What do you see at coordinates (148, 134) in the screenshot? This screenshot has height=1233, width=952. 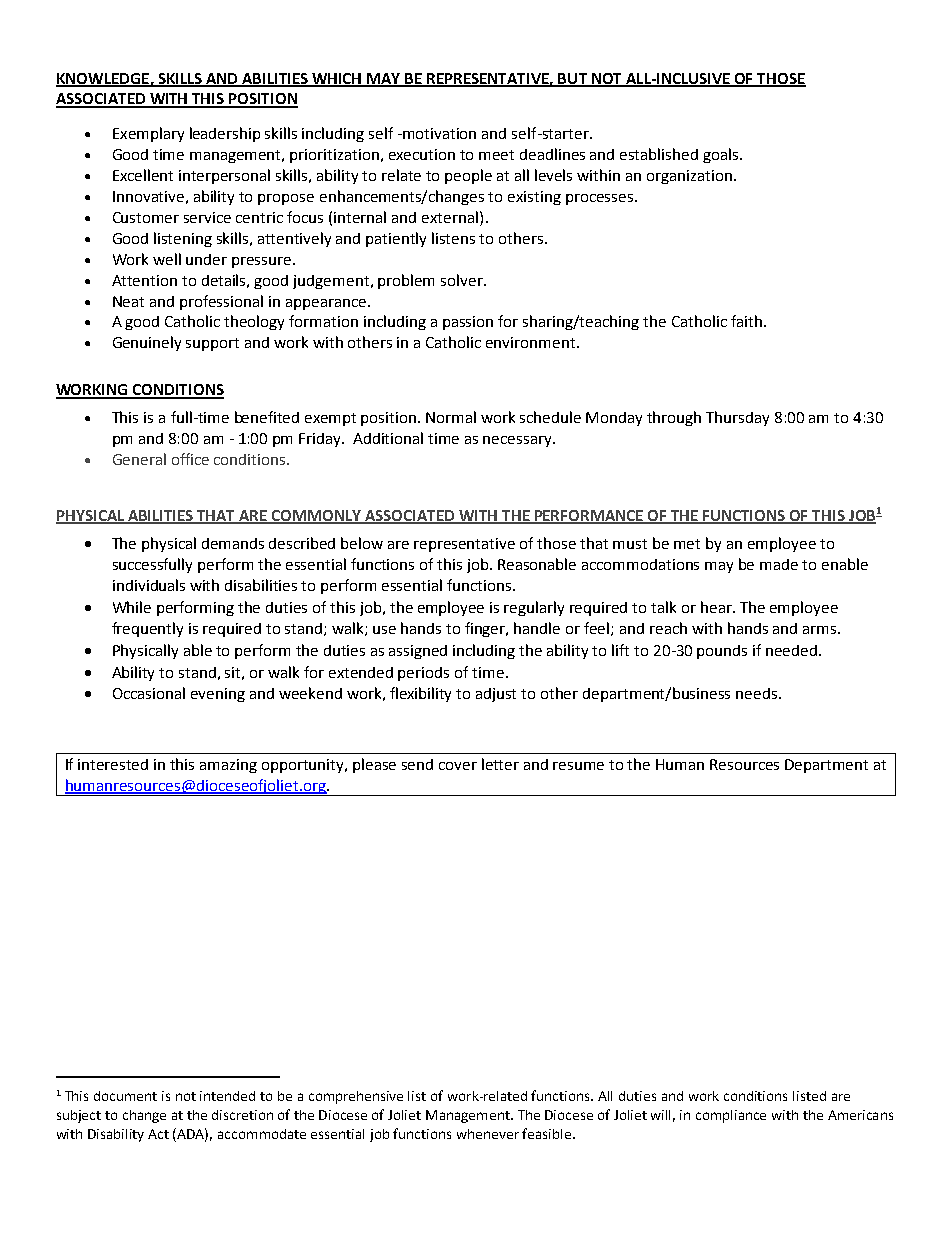 I see `Exemplary` at bounding box center [148, 134].
